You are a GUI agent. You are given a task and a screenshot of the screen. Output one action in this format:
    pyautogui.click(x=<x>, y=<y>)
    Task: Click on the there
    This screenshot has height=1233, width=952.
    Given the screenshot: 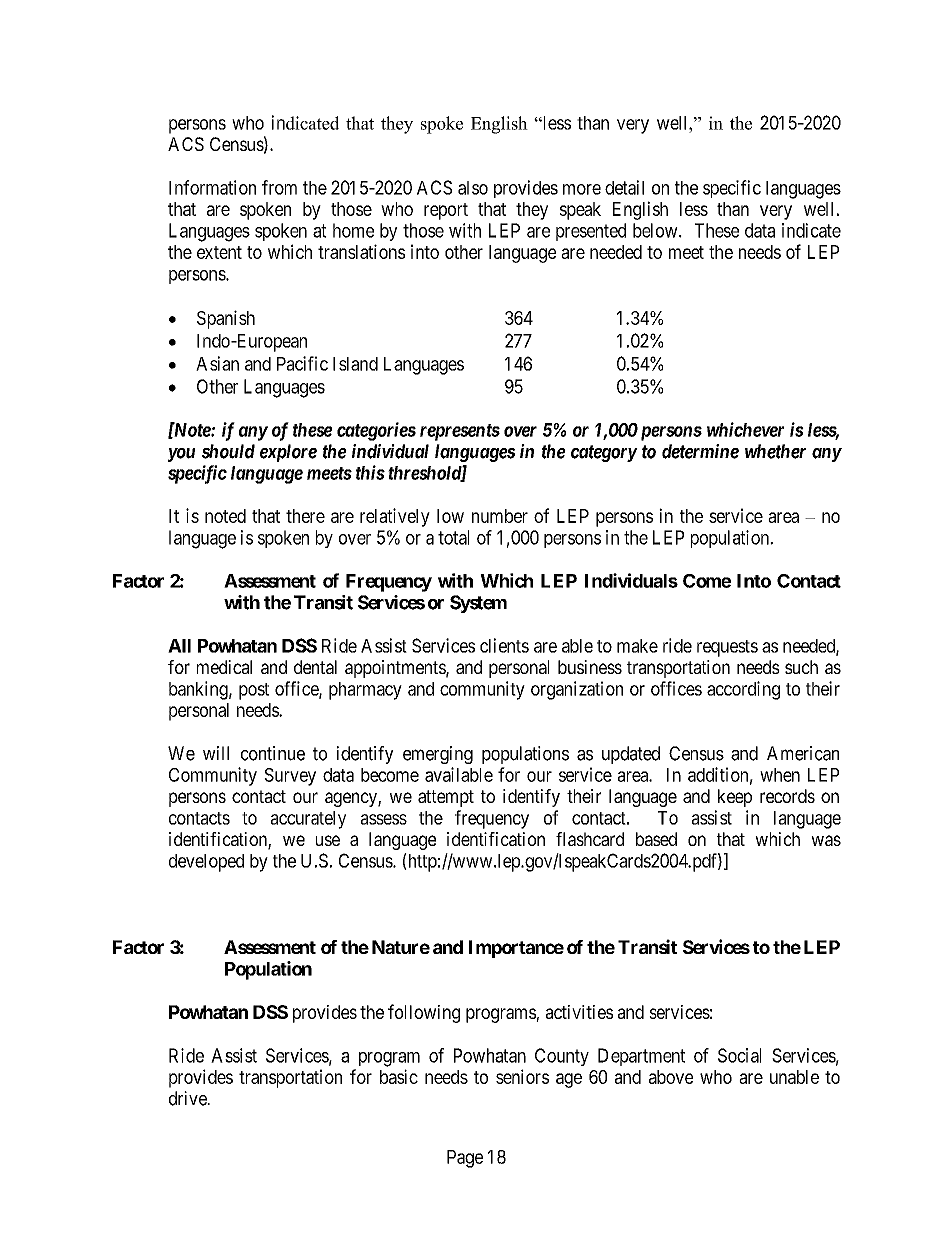 What is the action you would take?
    pyautogui.click(x=305, y=516)
